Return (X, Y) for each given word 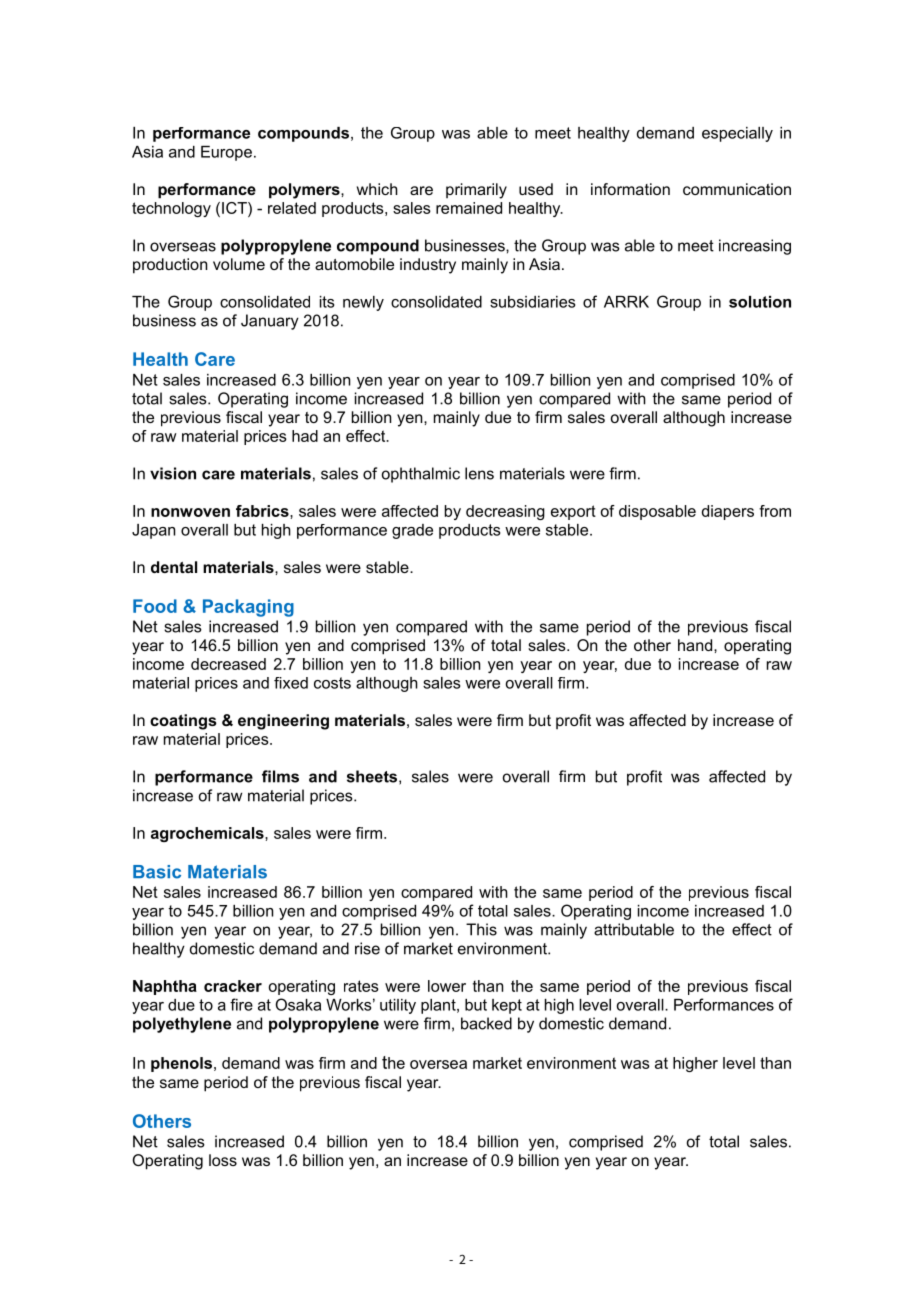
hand (696, 645)
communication (737, 189)
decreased (228, 664)
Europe (226, 153)
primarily (476, 191)
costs (332, 683)
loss (223, 1160)
